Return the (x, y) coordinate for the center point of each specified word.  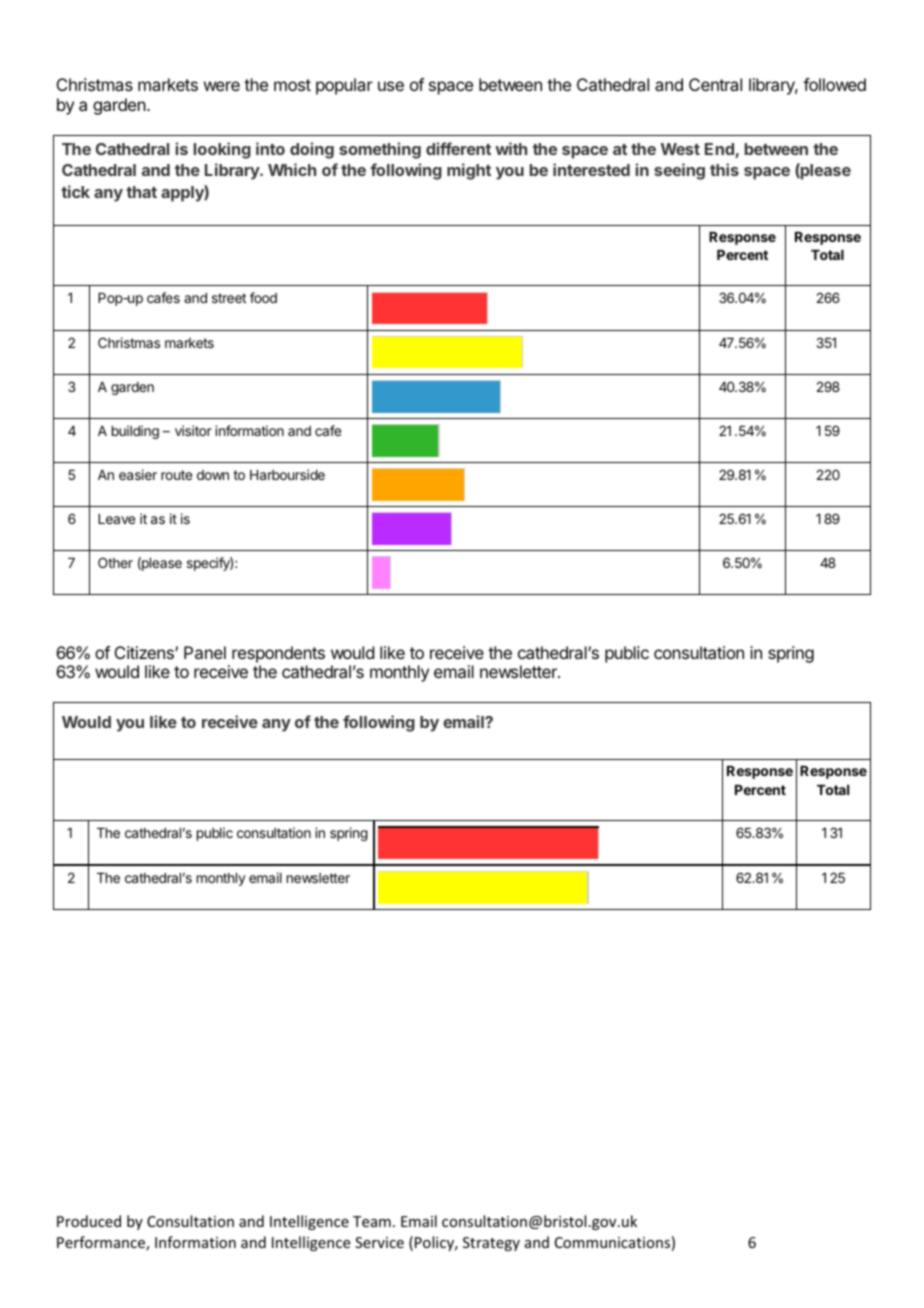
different (458, 148)
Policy (436, 1243)
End (719, 149)
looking (222, 150)
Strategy (491, 1244)
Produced (89, 1221)
